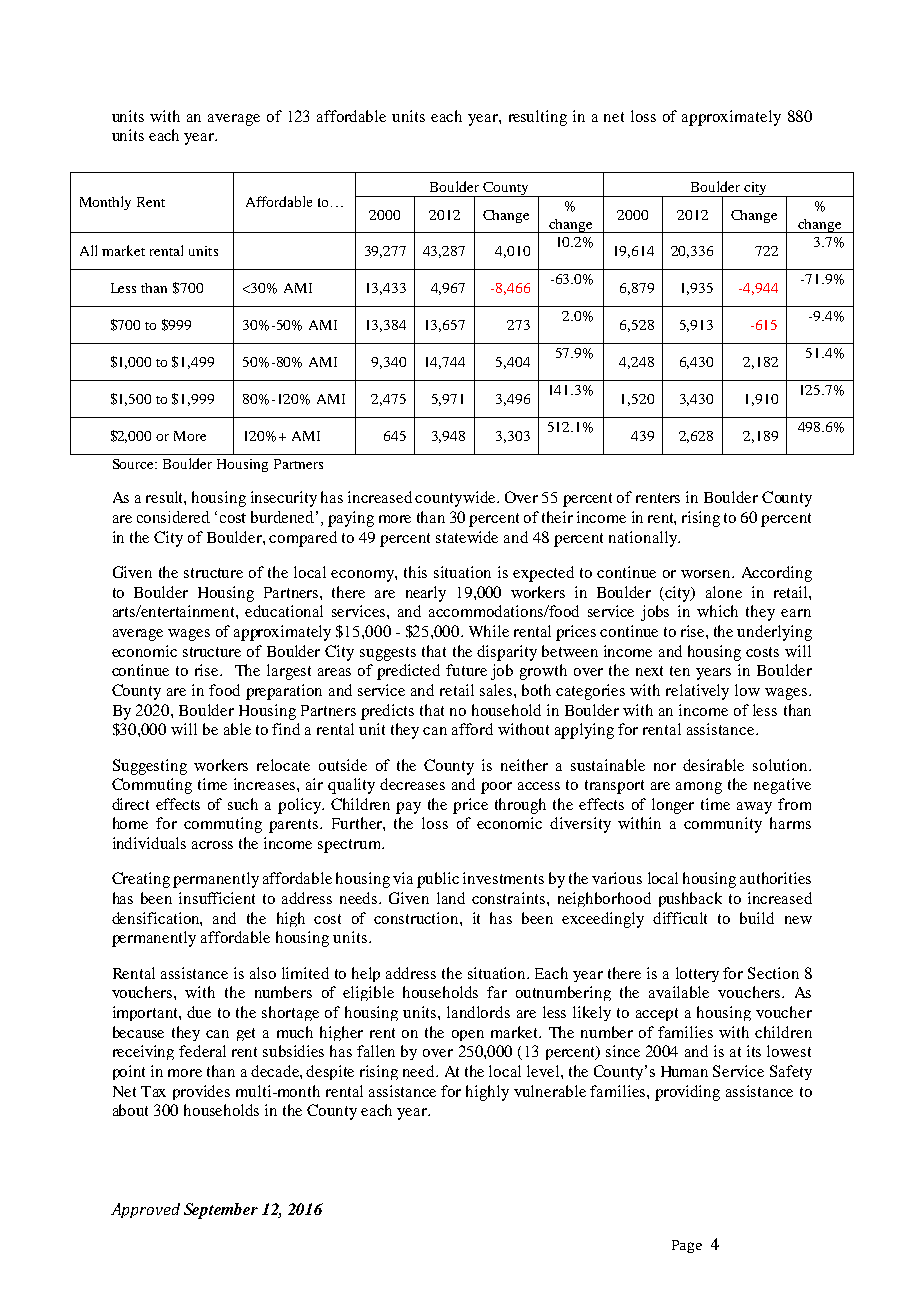 The image size is (924, 1309). I want to click on nationally, so click(644, 539).
